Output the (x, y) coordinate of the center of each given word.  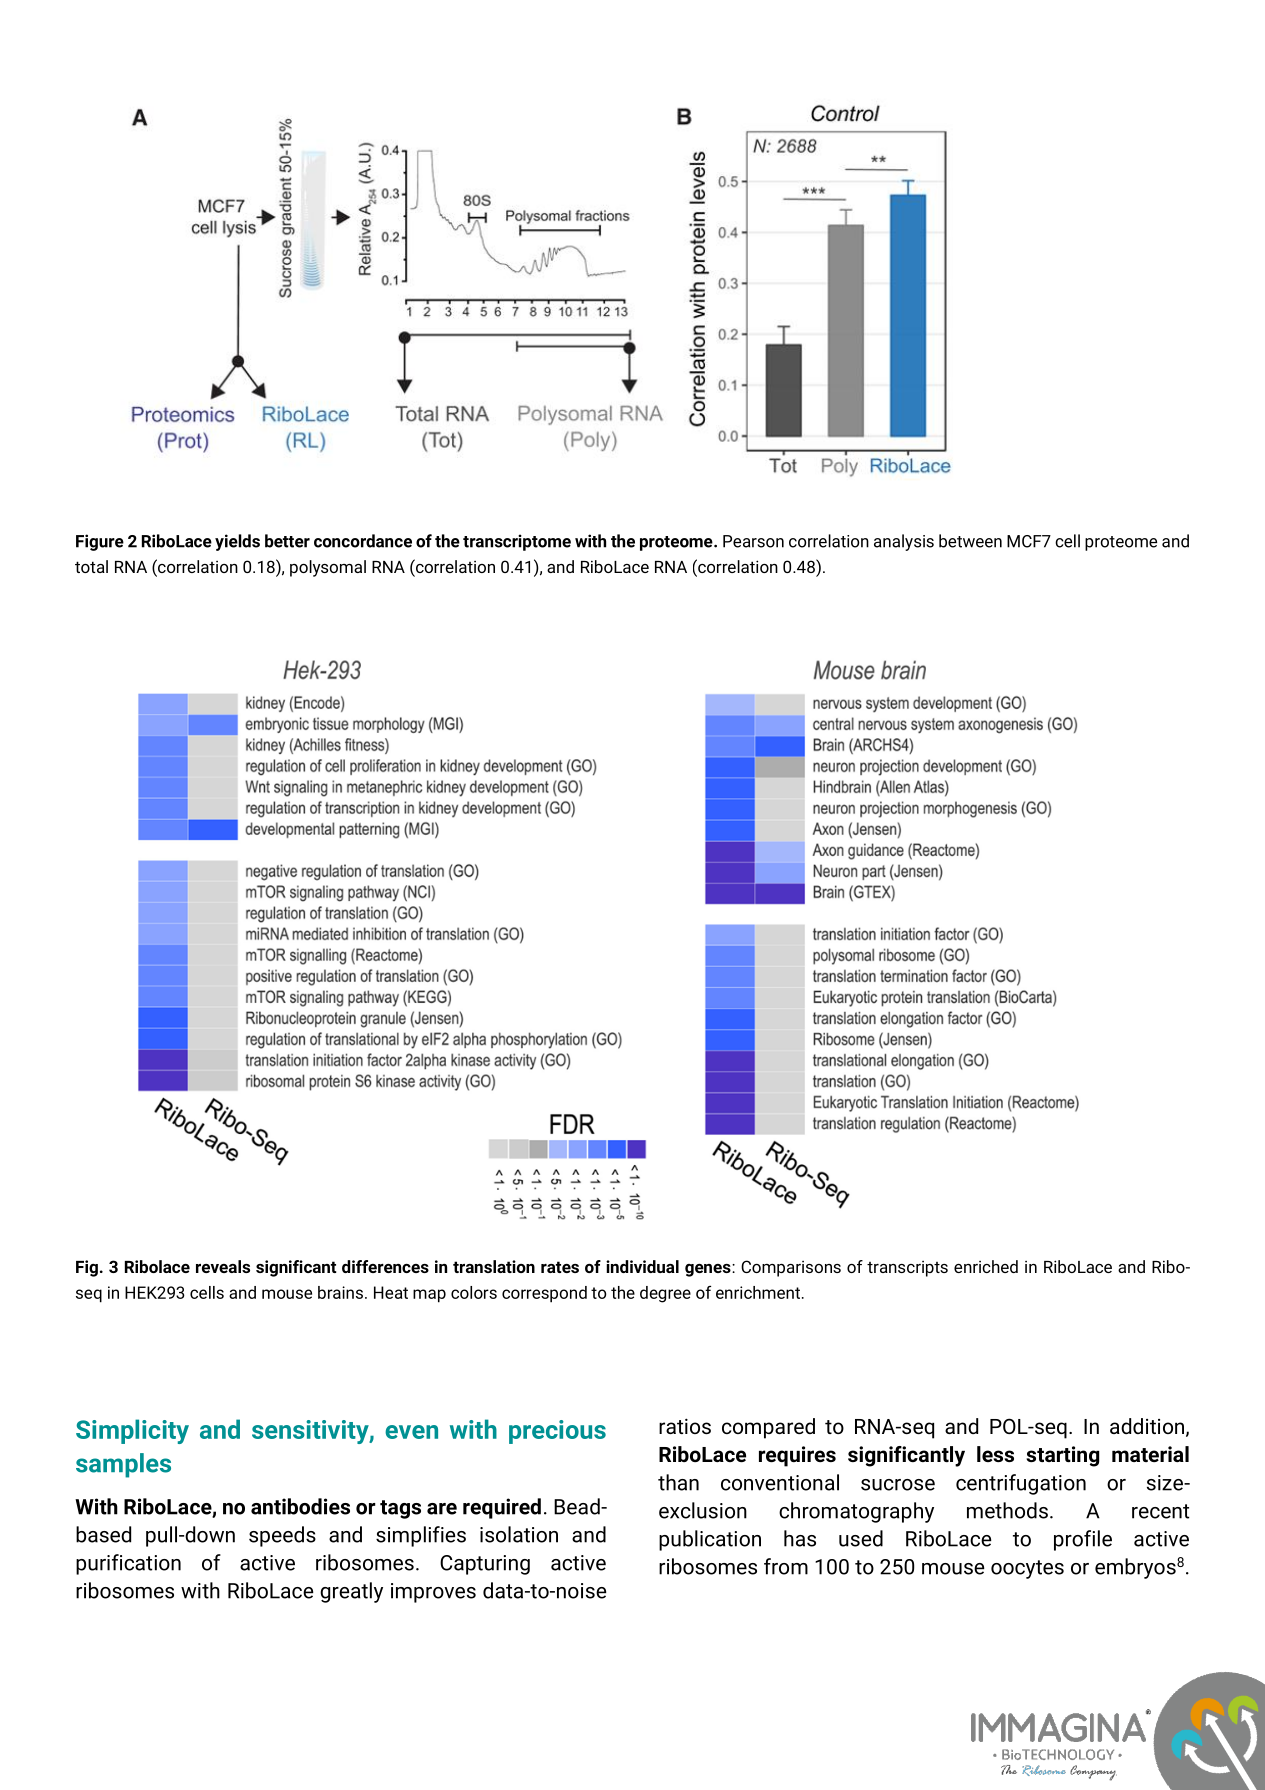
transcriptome (517, 542)
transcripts (907, 1269)
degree (665, 1294)
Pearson (753, 541)
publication (710, 1540)
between (970, 541)
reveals (223, 1266)
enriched (986, 1266)
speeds (282, 1536)
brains (340, 1292)
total (91, 566)
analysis (904, 542)
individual (642, 1266)
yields (237, 542)
